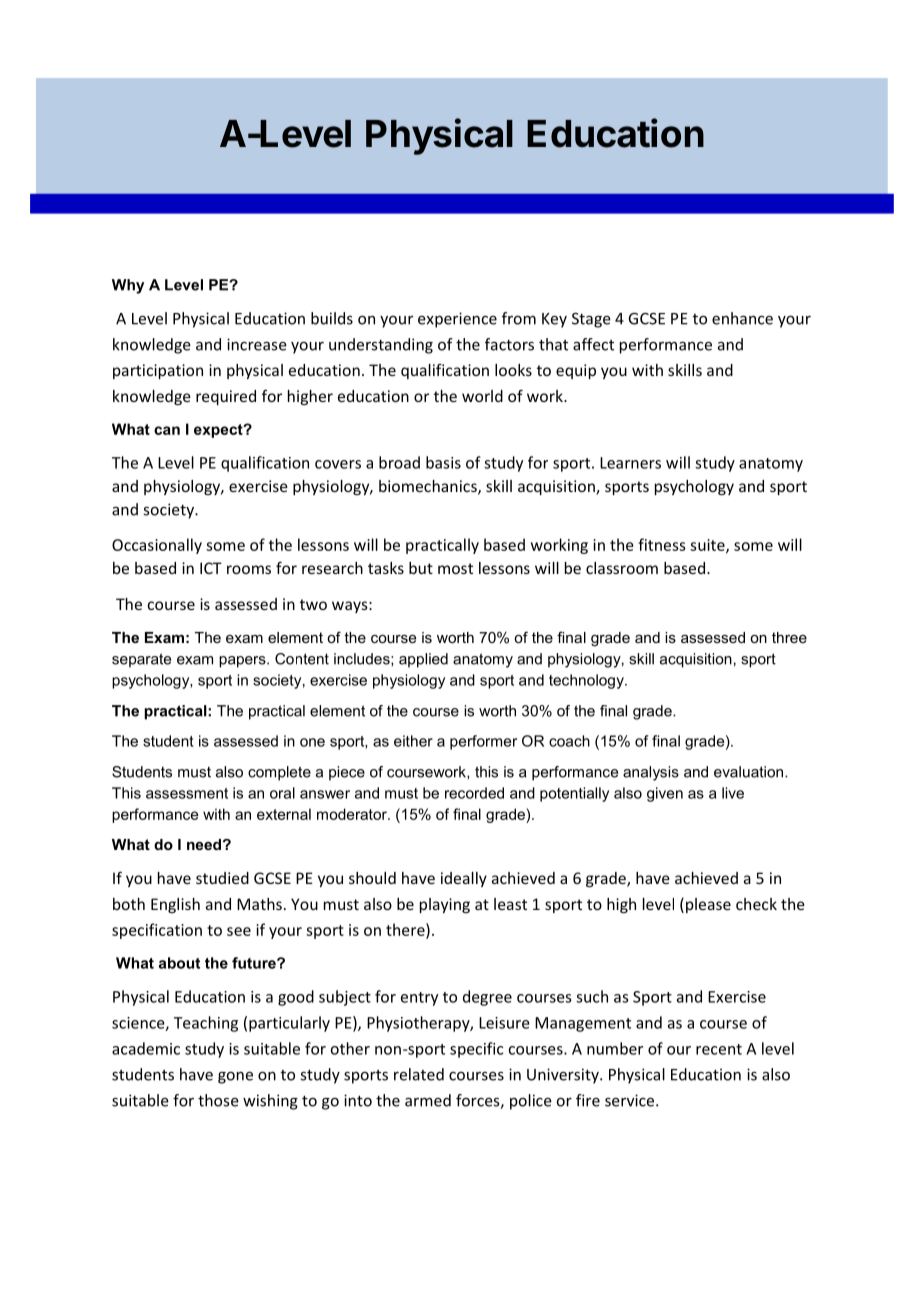 Image resolution: width=924 pixels, height=1308 pixels. I want to click on three, so click(789, 637).
